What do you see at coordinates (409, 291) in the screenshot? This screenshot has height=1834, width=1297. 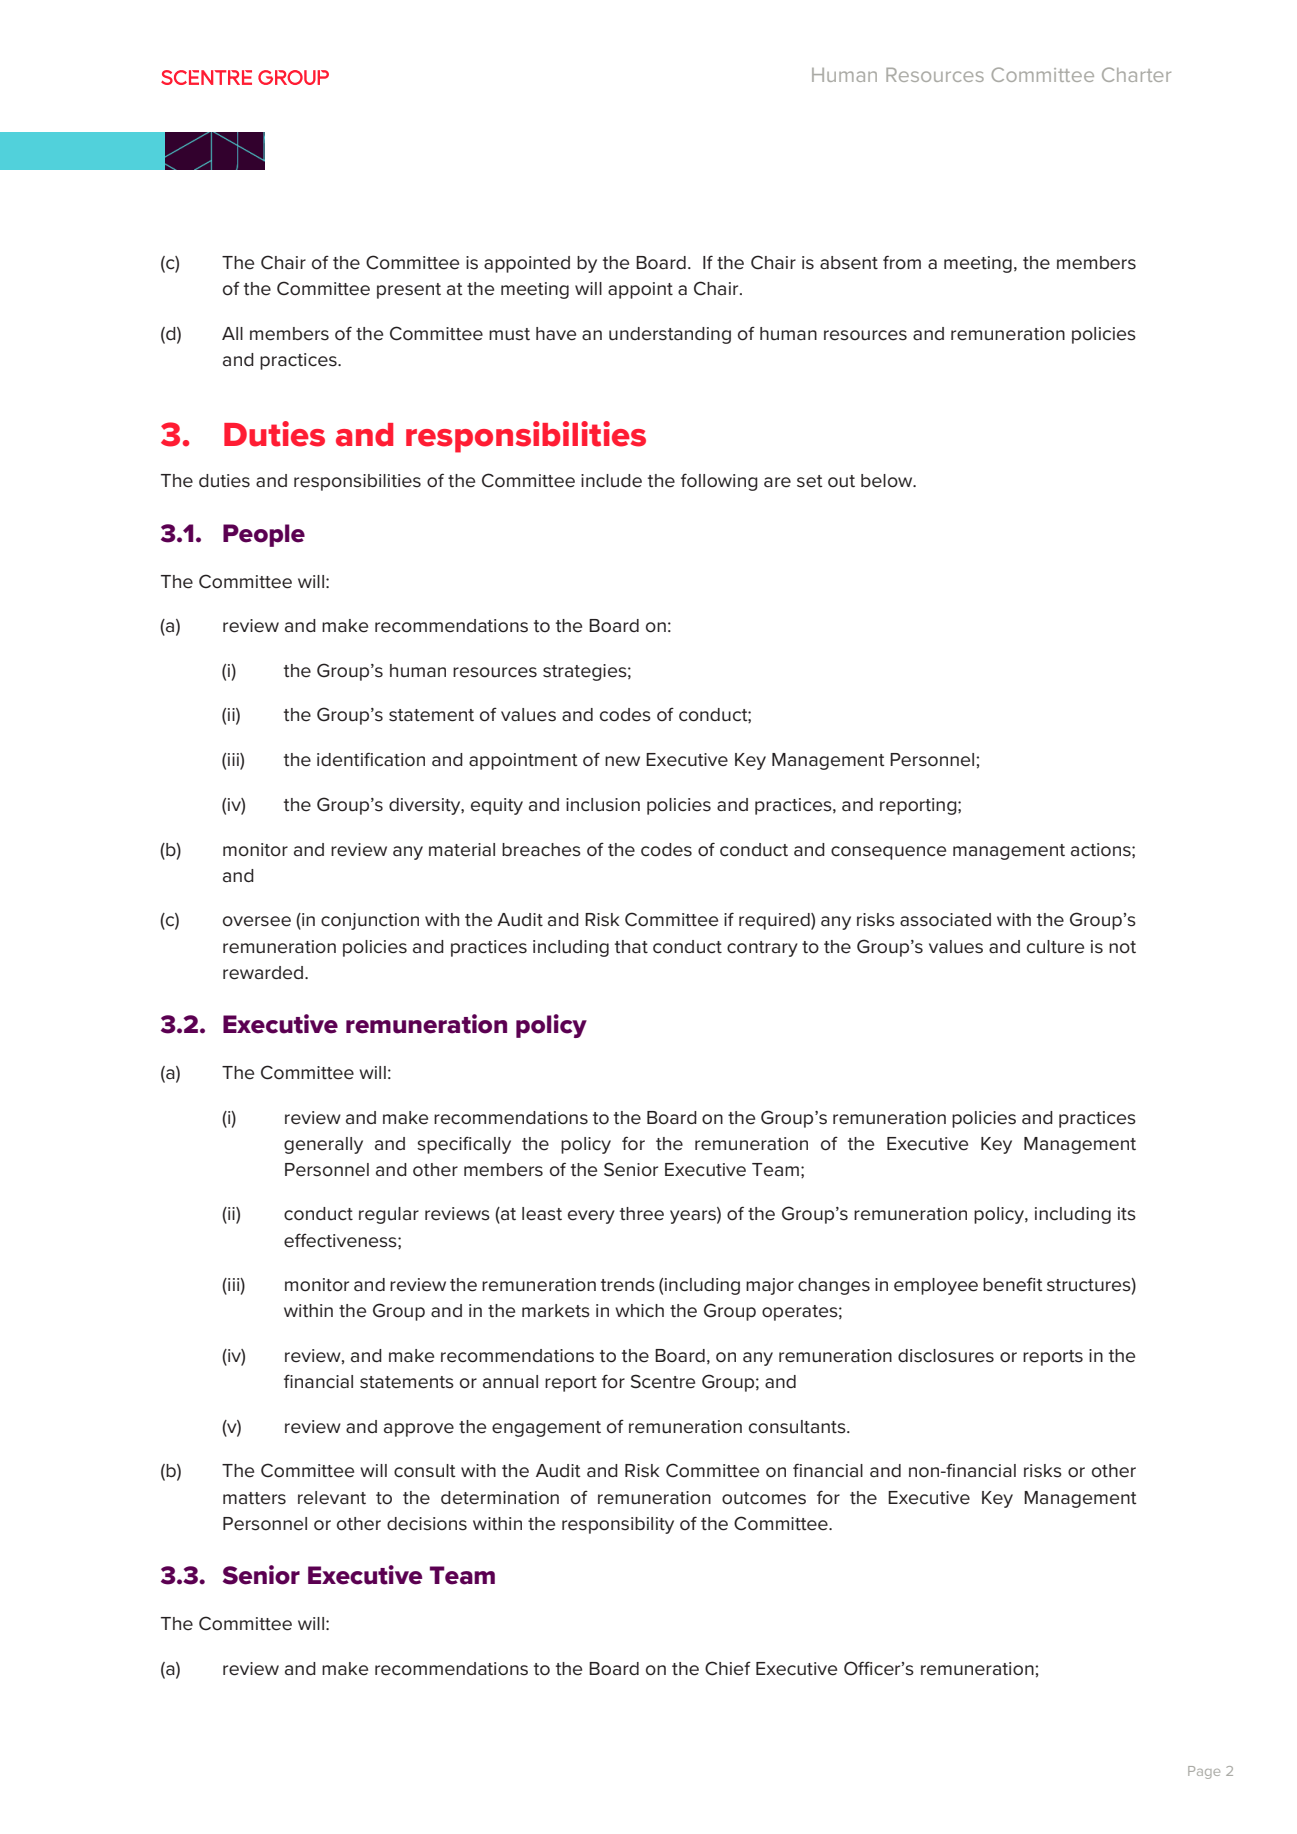 I see `present` at bounding box center [409, 291].
